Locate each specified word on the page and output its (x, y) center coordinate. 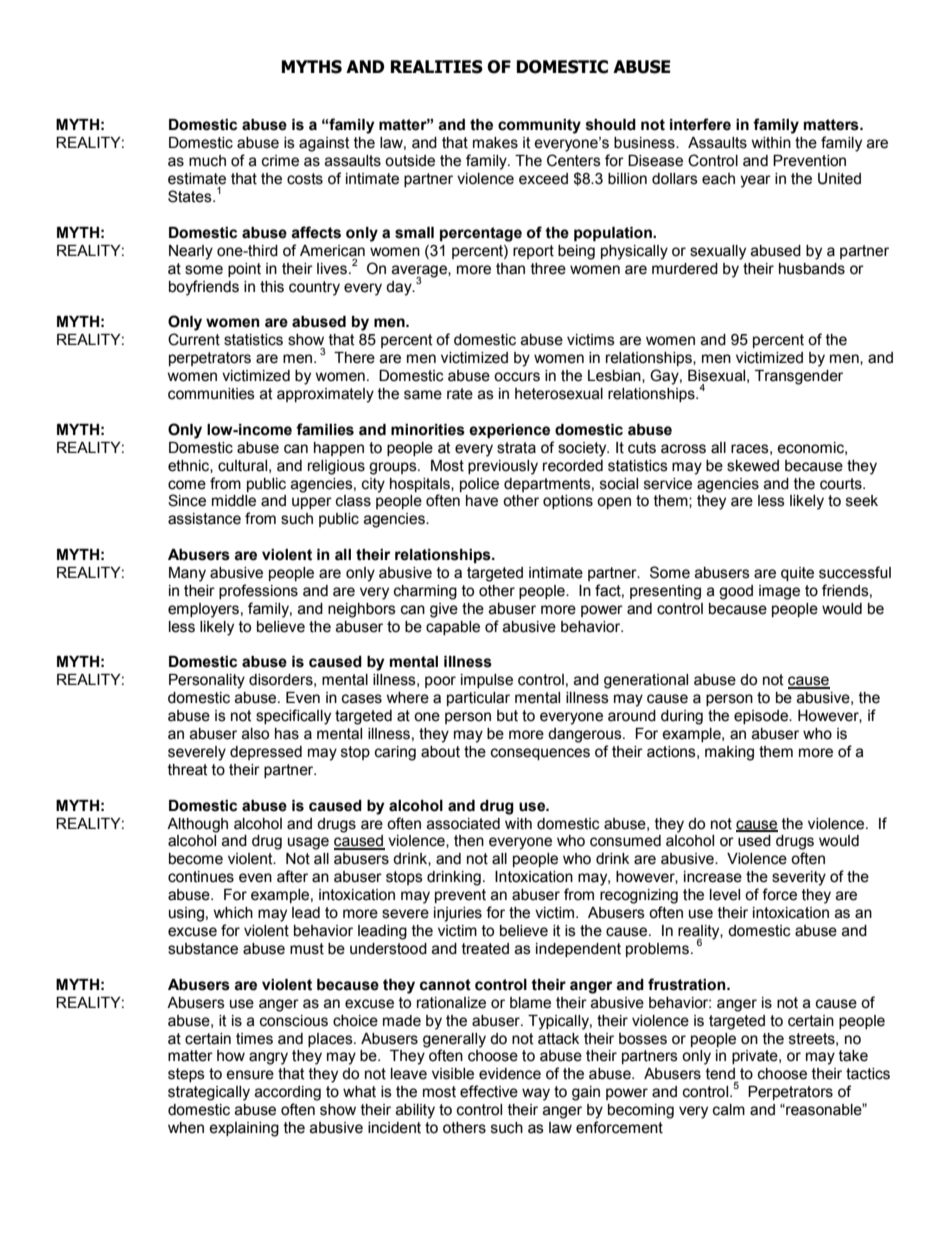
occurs (517, 377)
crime (280, 161)
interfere (700, 124)
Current (194, 339)
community (539, 126)
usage (308, 843)
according (288, 1093)
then (469, 841)
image (779, 592)
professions (258, 591)
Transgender (799, 377)
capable (453, 628)
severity (799, 878)
